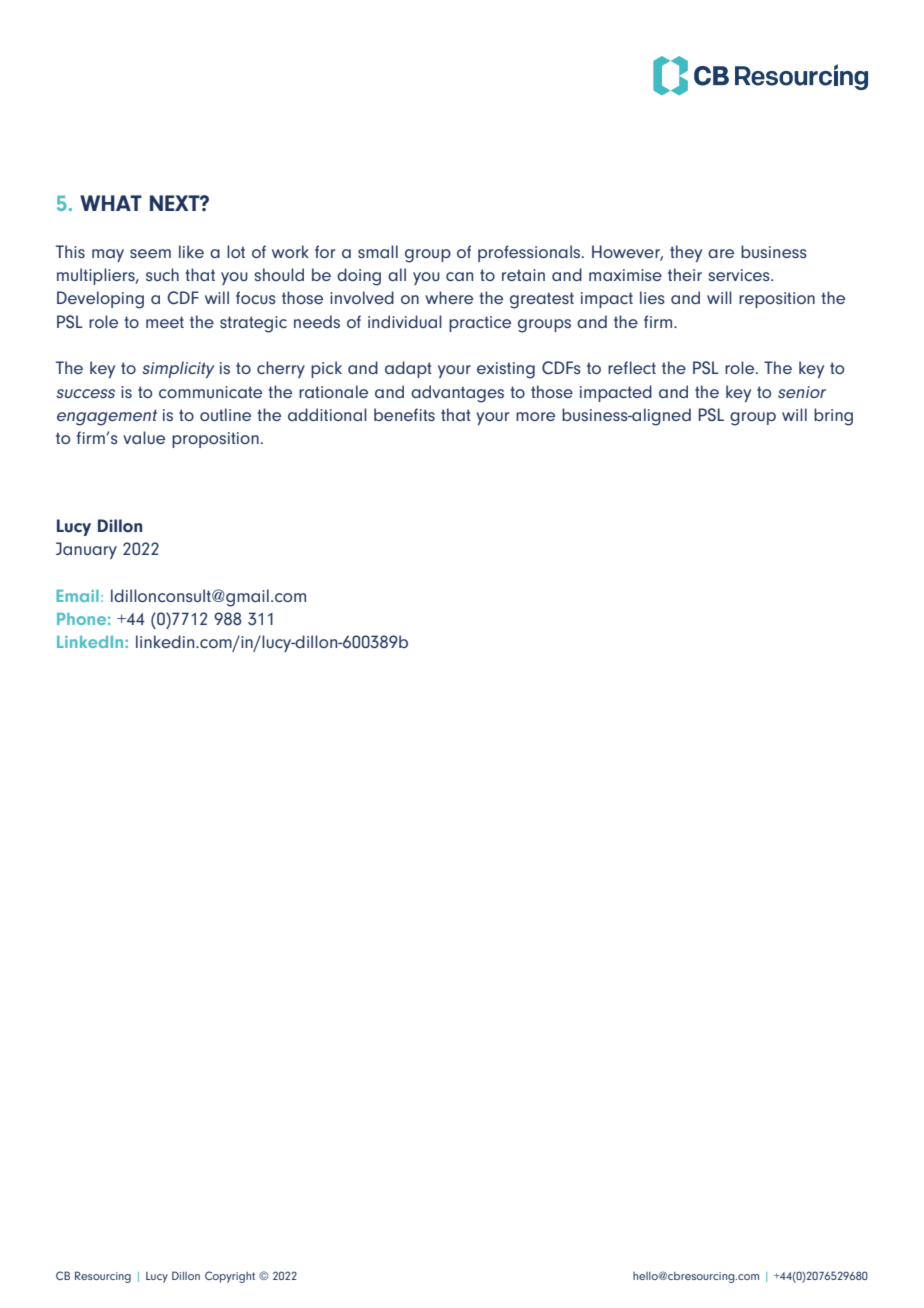 The image size is (924, 1308). I want to click on outline, so click(225, 414).
